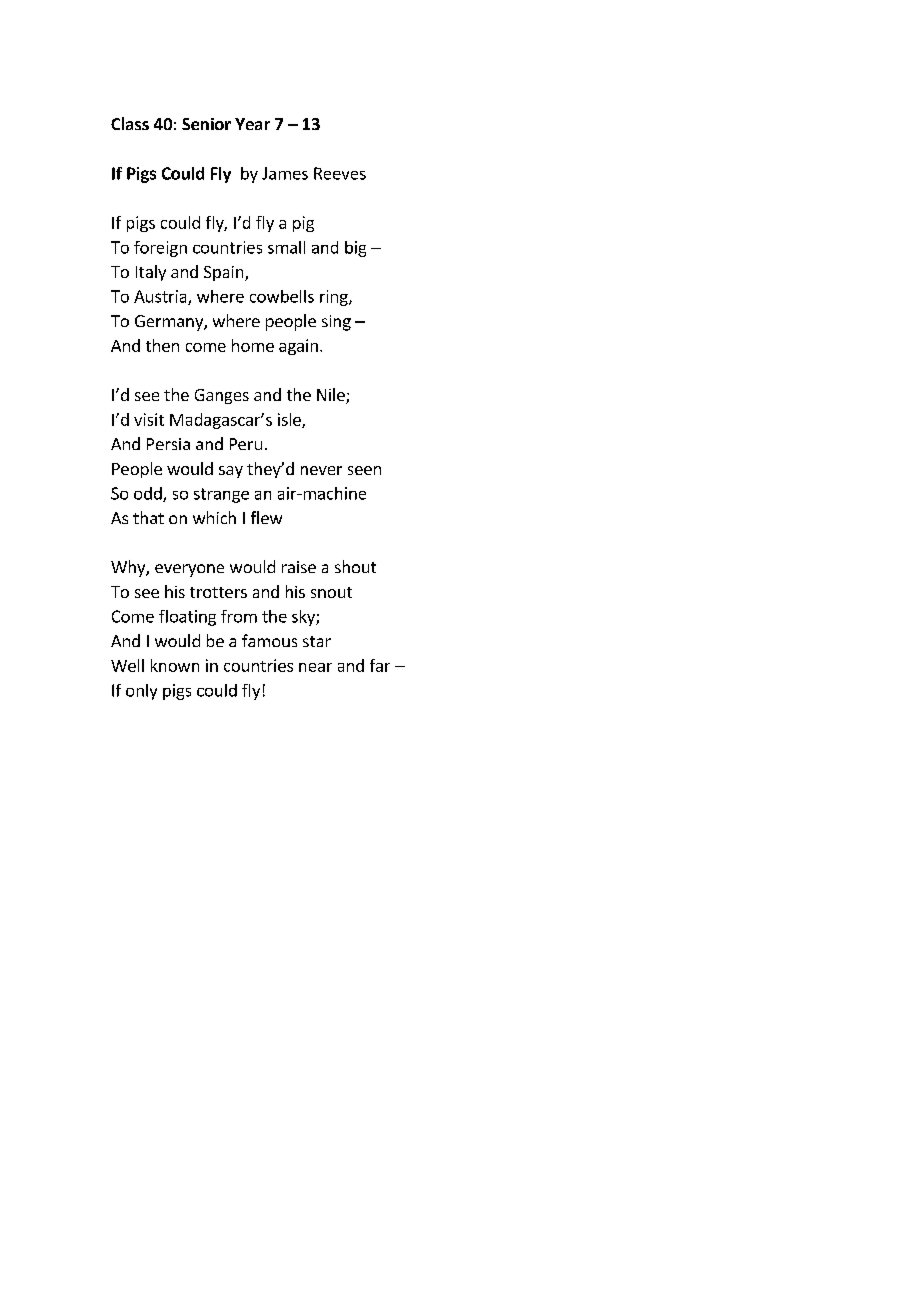 The image size is (924, 1308). Describe the element at coordinates (340, 173) in the page. I see `Reeves` at that location.
